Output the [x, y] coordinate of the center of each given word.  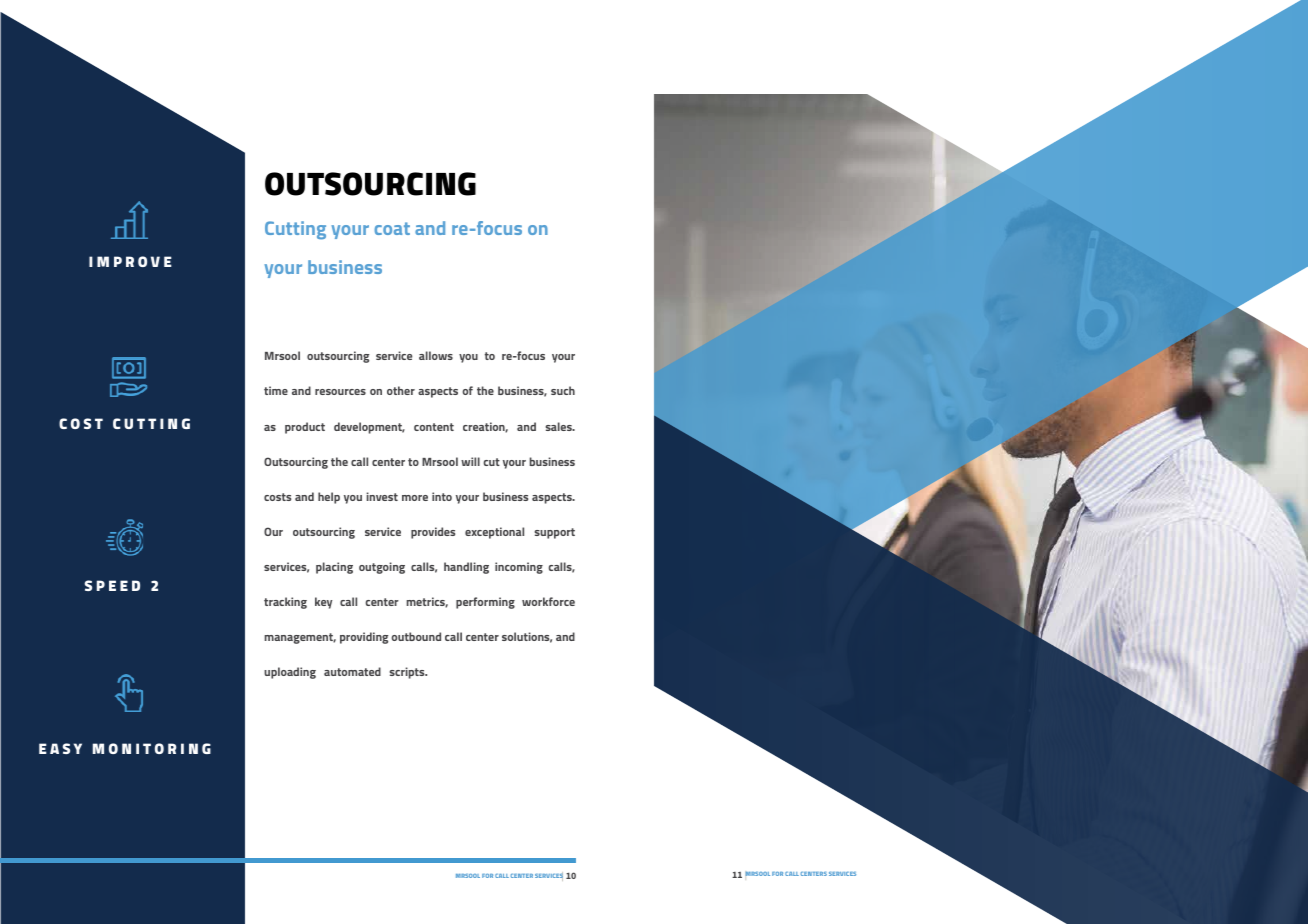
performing [485, 603]
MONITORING [152, 748]
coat [392, 228]
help [329, 498]
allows [436, 355]
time [276, 390]
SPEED [112, 585]
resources [340, 392]
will [470, 461]
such [563, 390]
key [323, 603]
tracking [285, 603]
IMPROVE [130, 261]
